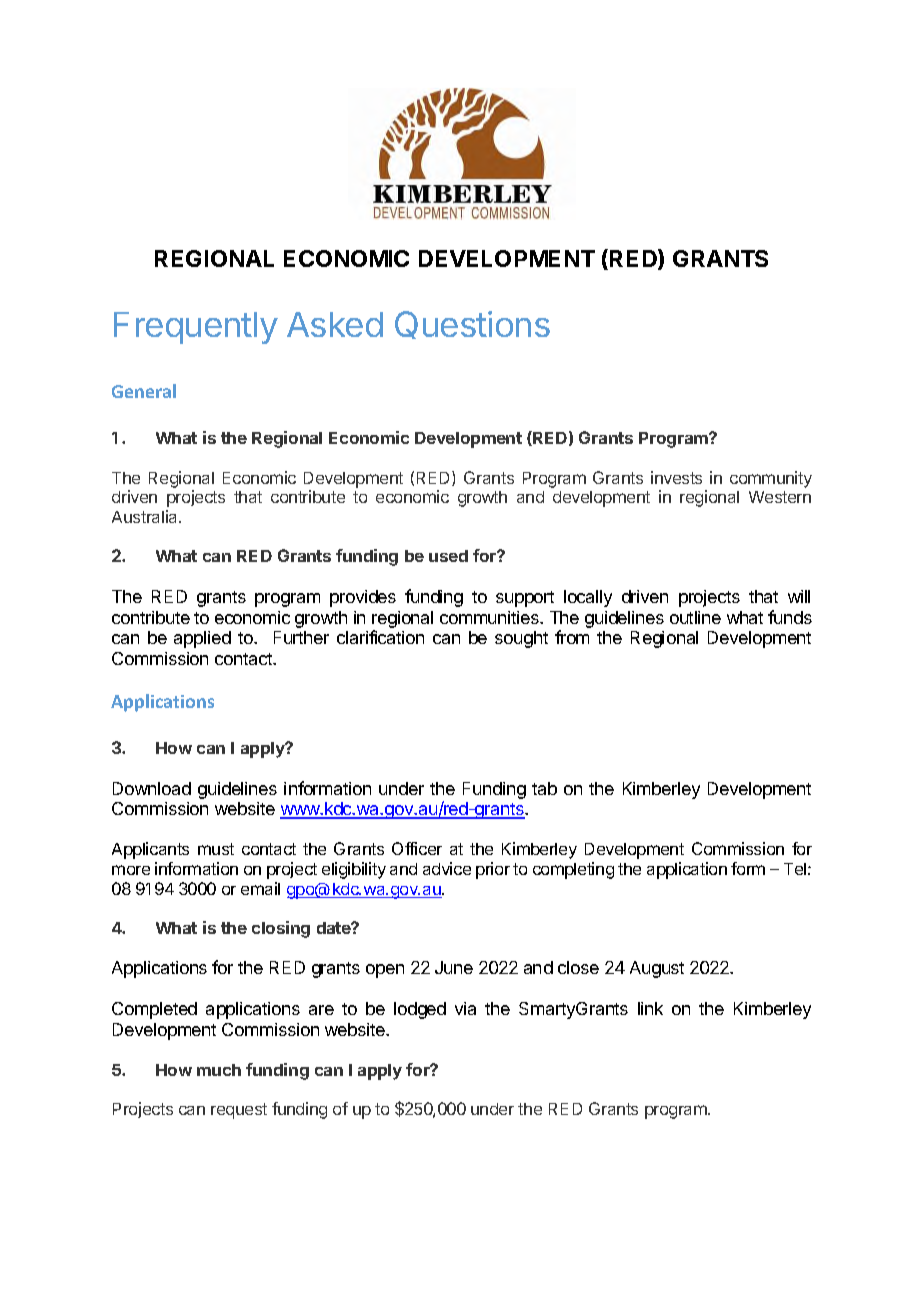 The image size is (924, 1308). I want to click on June, so click(454, 967).
